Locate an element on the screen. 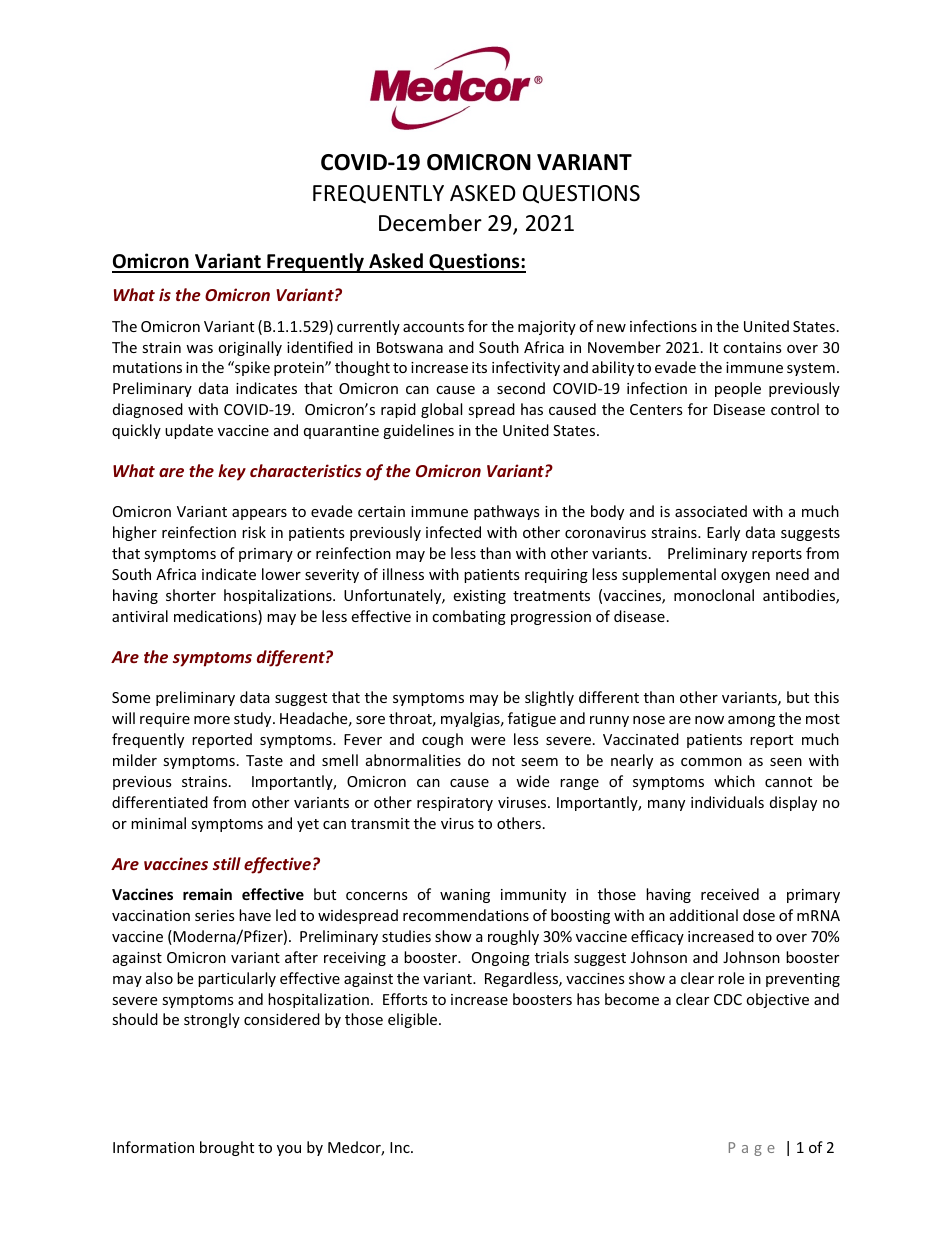 This screenshot has height=1233, width=952. global is located at coordinates (441, 410).
